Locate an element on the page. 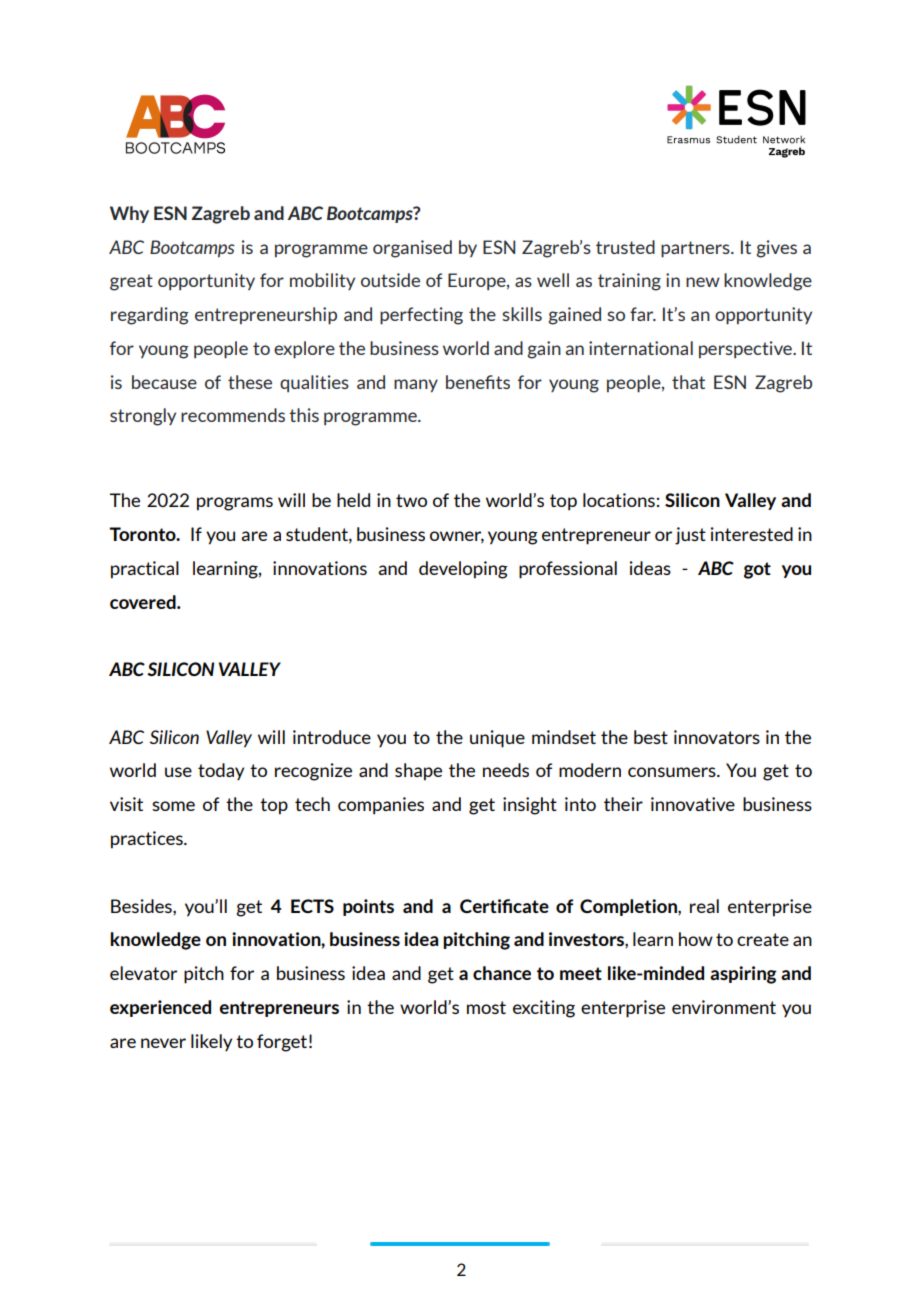 The width and height of the image is (924, 1307). consumers is located at coordinates (673, 772).
